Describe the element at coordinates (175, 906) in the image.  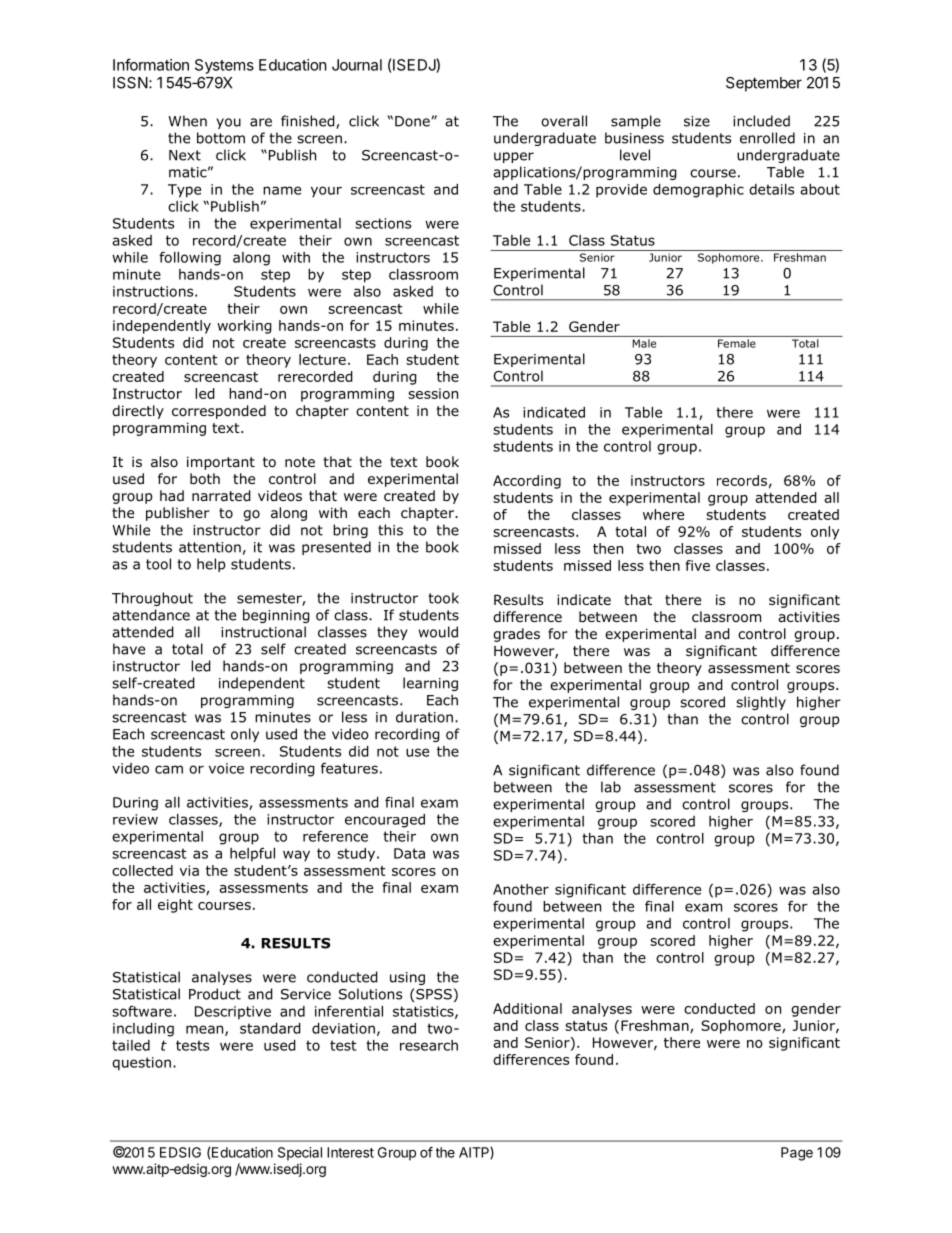
I see `eight` at that location.
